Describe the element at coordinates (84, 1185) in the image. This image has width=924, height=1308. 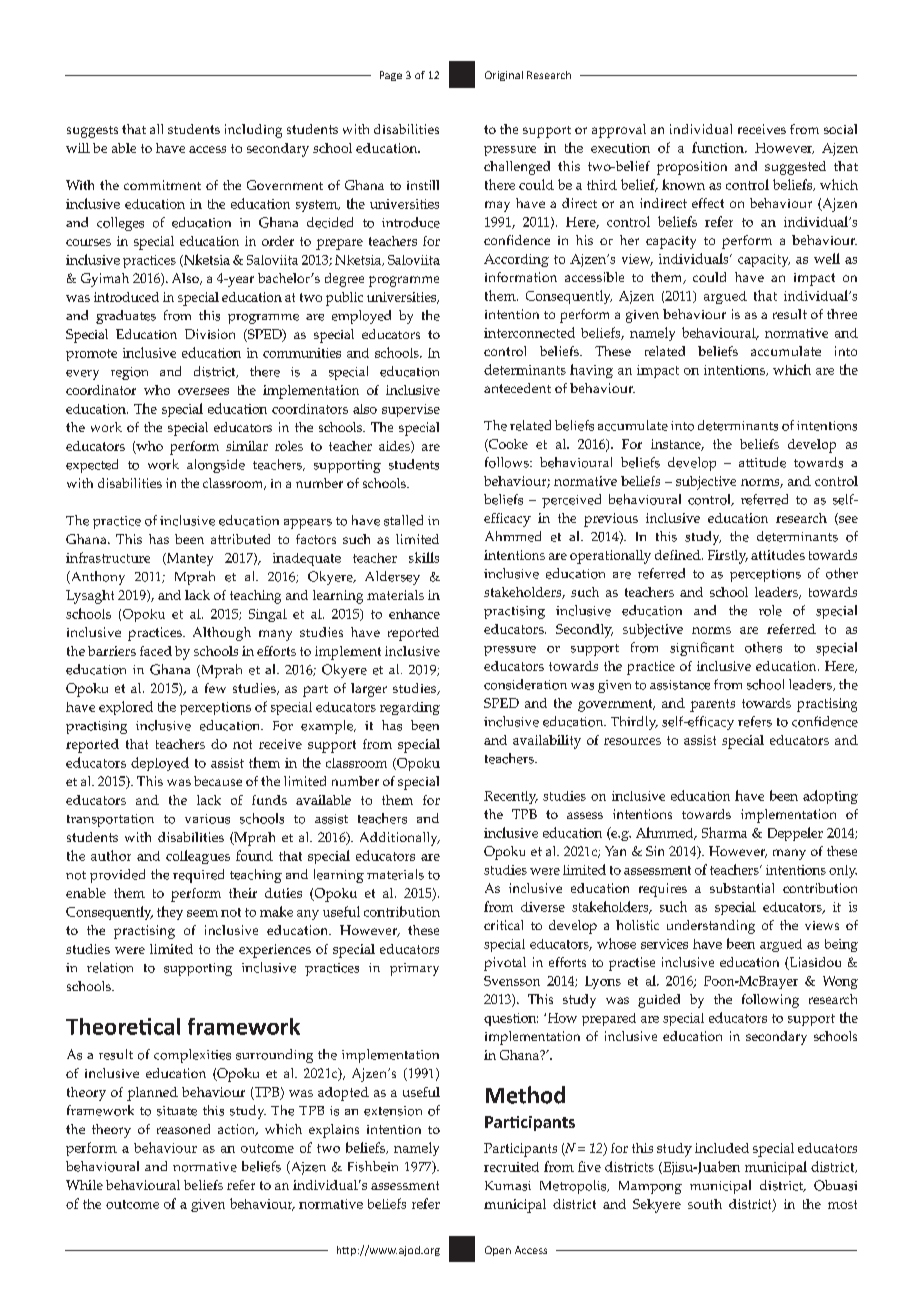
I see `While` at that location.
